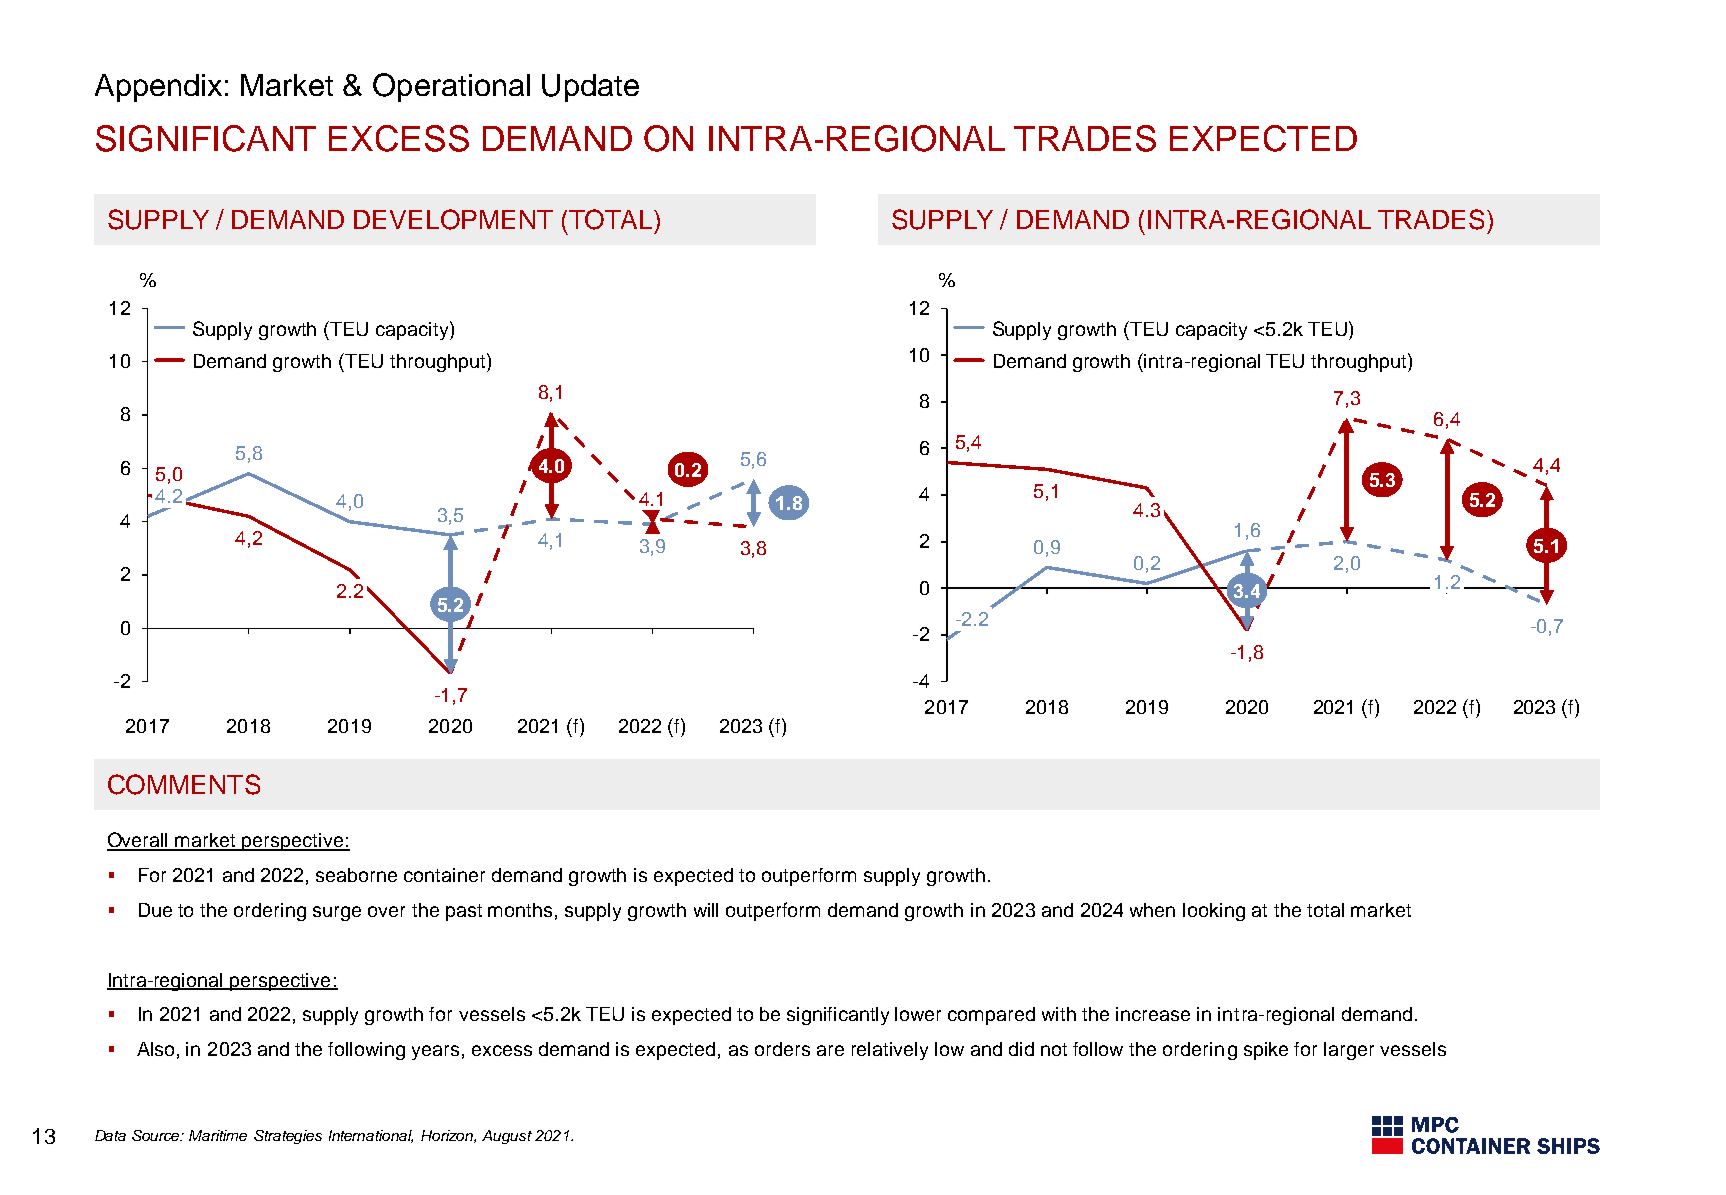 This screenshot has width=1726, height=1195. Describe the element at coordinates (453, 219) in the screenshot. I see `DEVELOPMENT` at that location.
